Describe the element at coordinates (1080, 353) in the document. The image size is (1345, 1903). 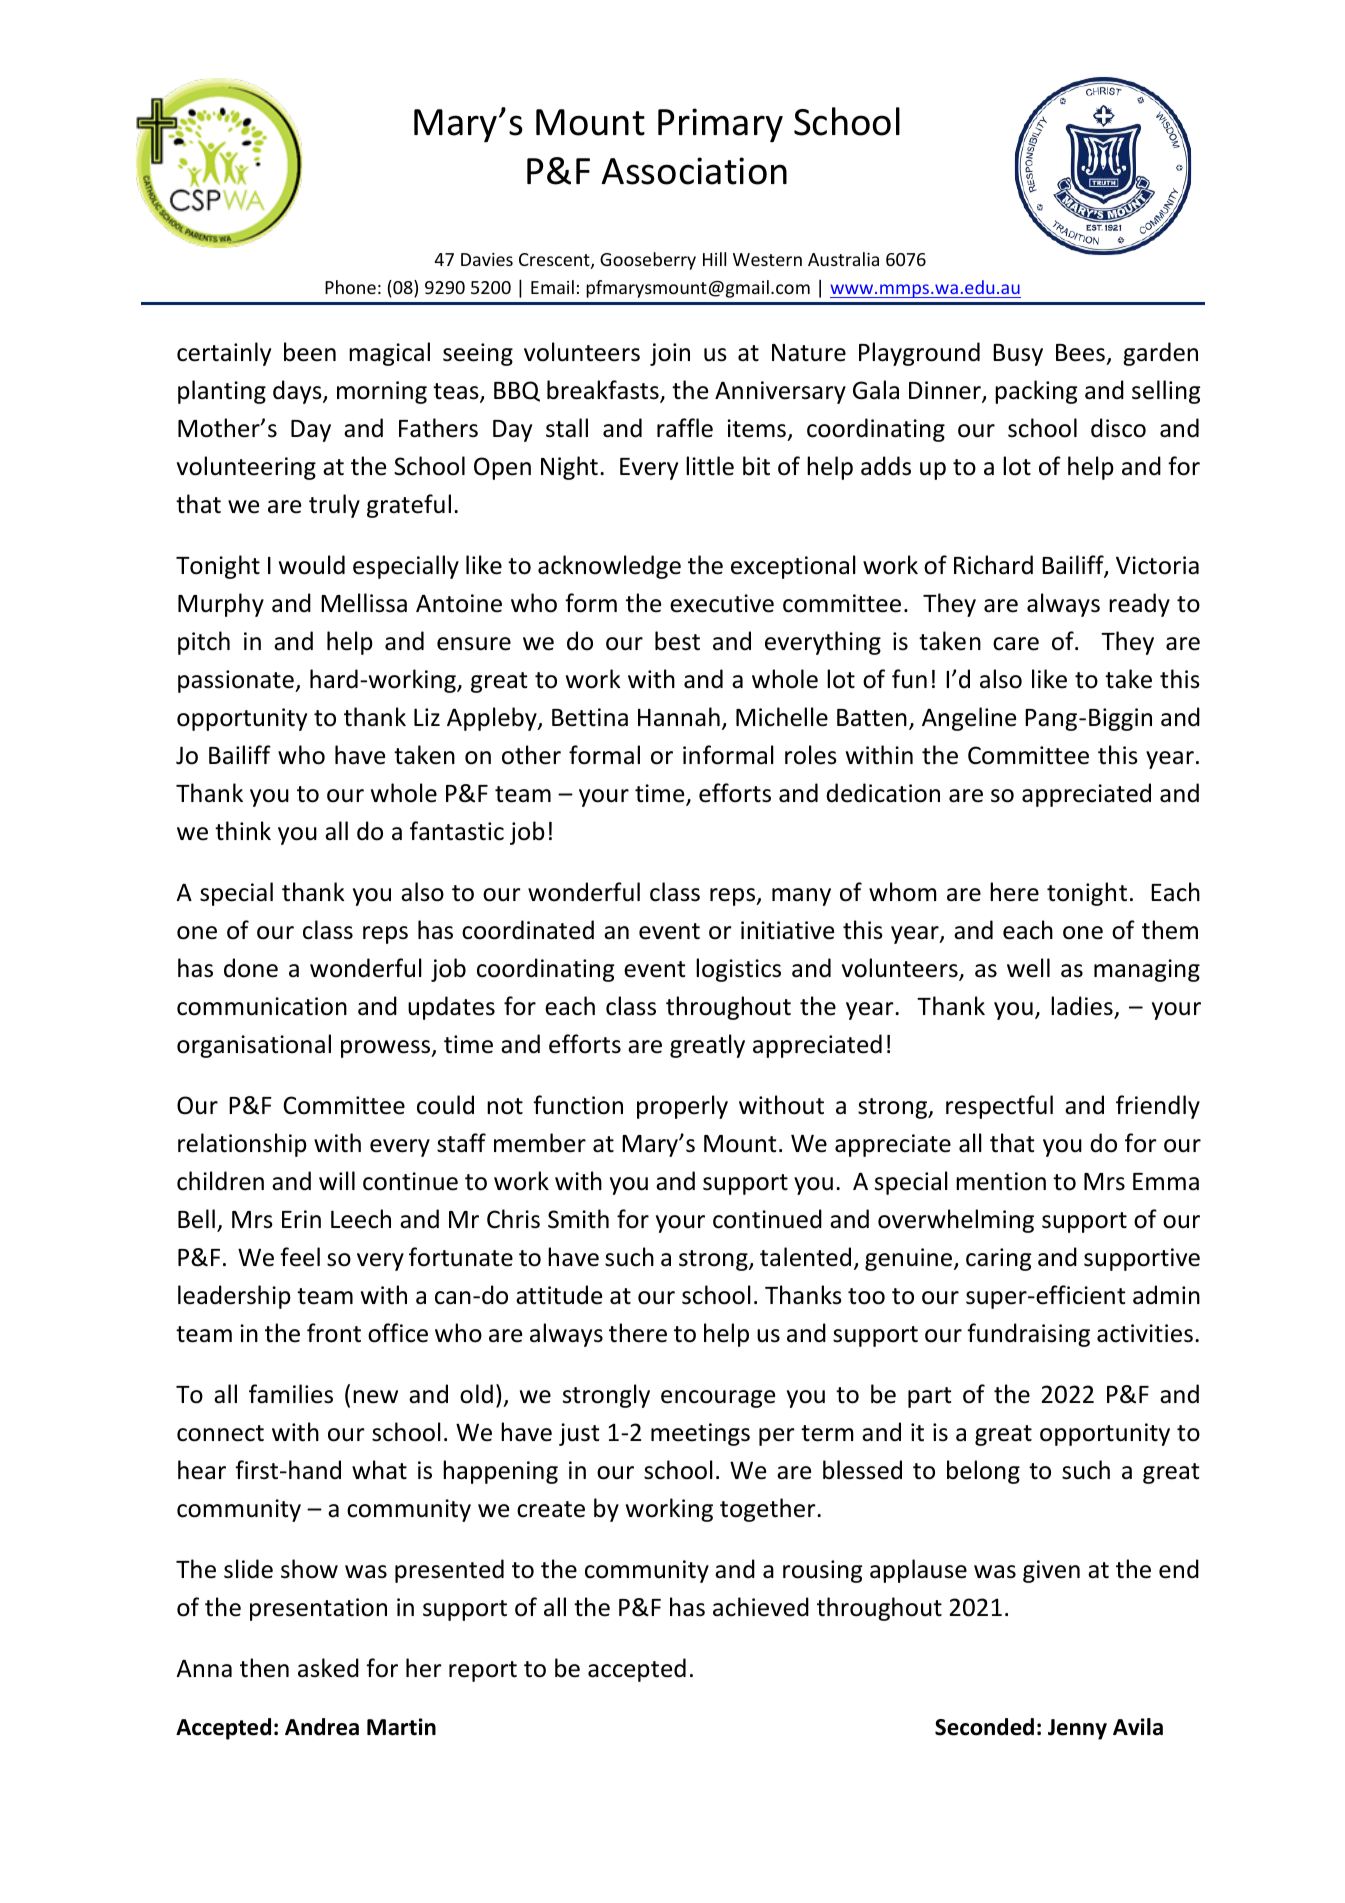
I see `Bees` at that location.
